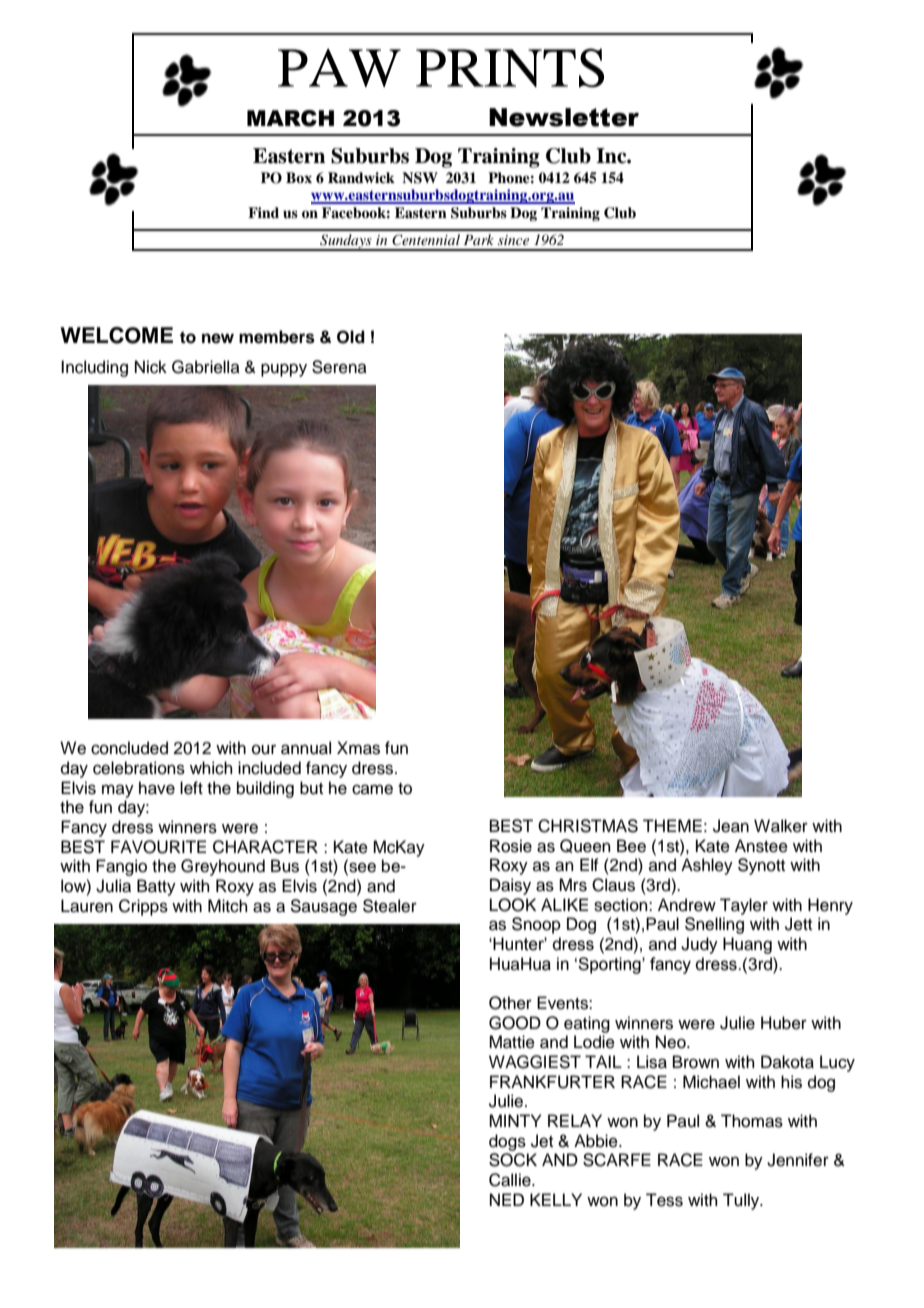 This image has height=1308, width=924. What do you see at coordinates (513, 905) in the image?
I see `LOOK` at bounding box center [513, 905].
